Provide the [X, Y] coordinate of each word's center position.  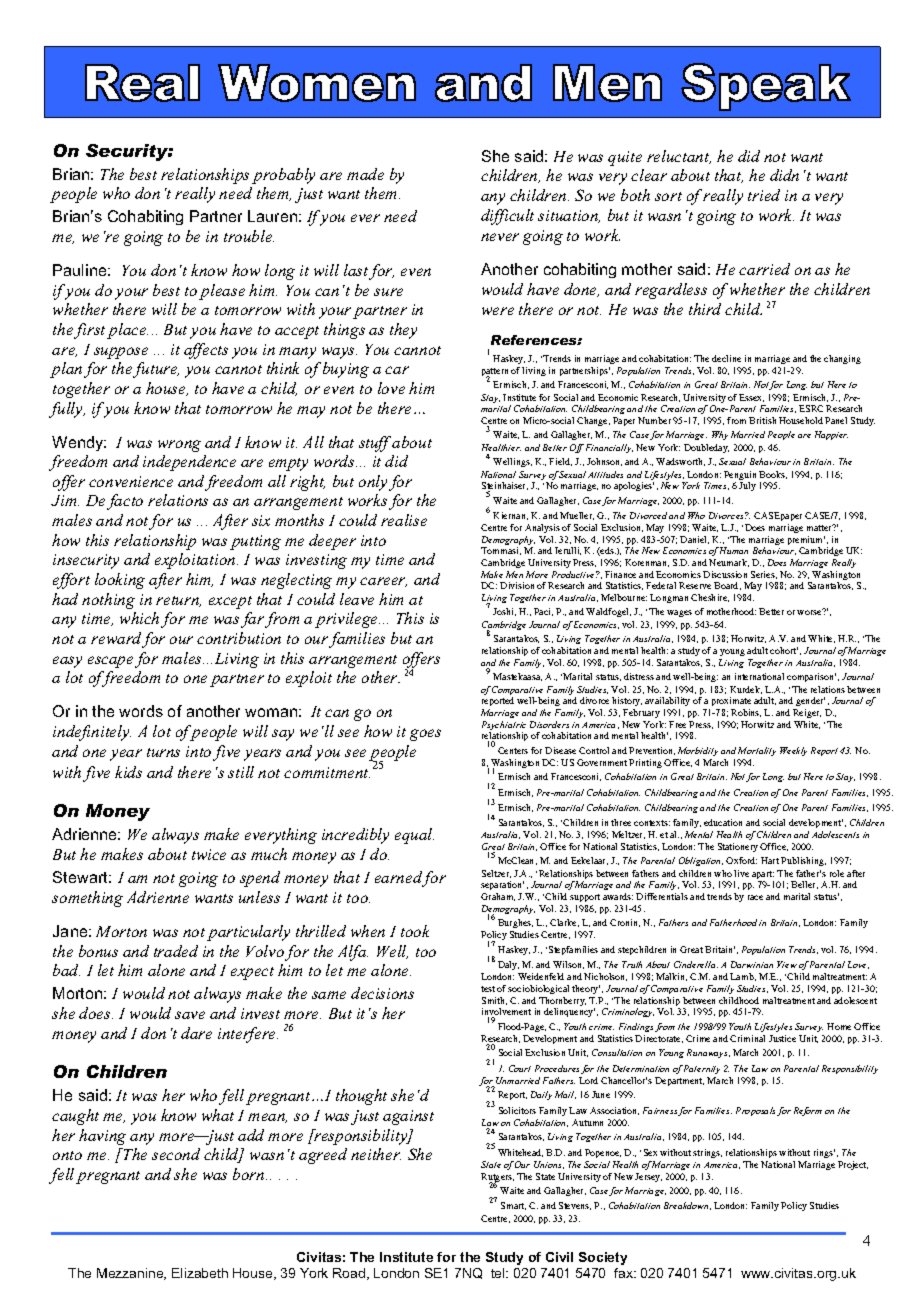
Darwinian [752, 964]
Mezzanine [131, 1274]
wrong [179, 446]
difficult [507, 217]
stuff [376, 444]
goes [425, 735]
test [488, 989]
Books [773, 475]
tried [764, 195]
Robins [746, 713]
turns [163, 752]
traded [176, 951]
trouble [249, 236]
